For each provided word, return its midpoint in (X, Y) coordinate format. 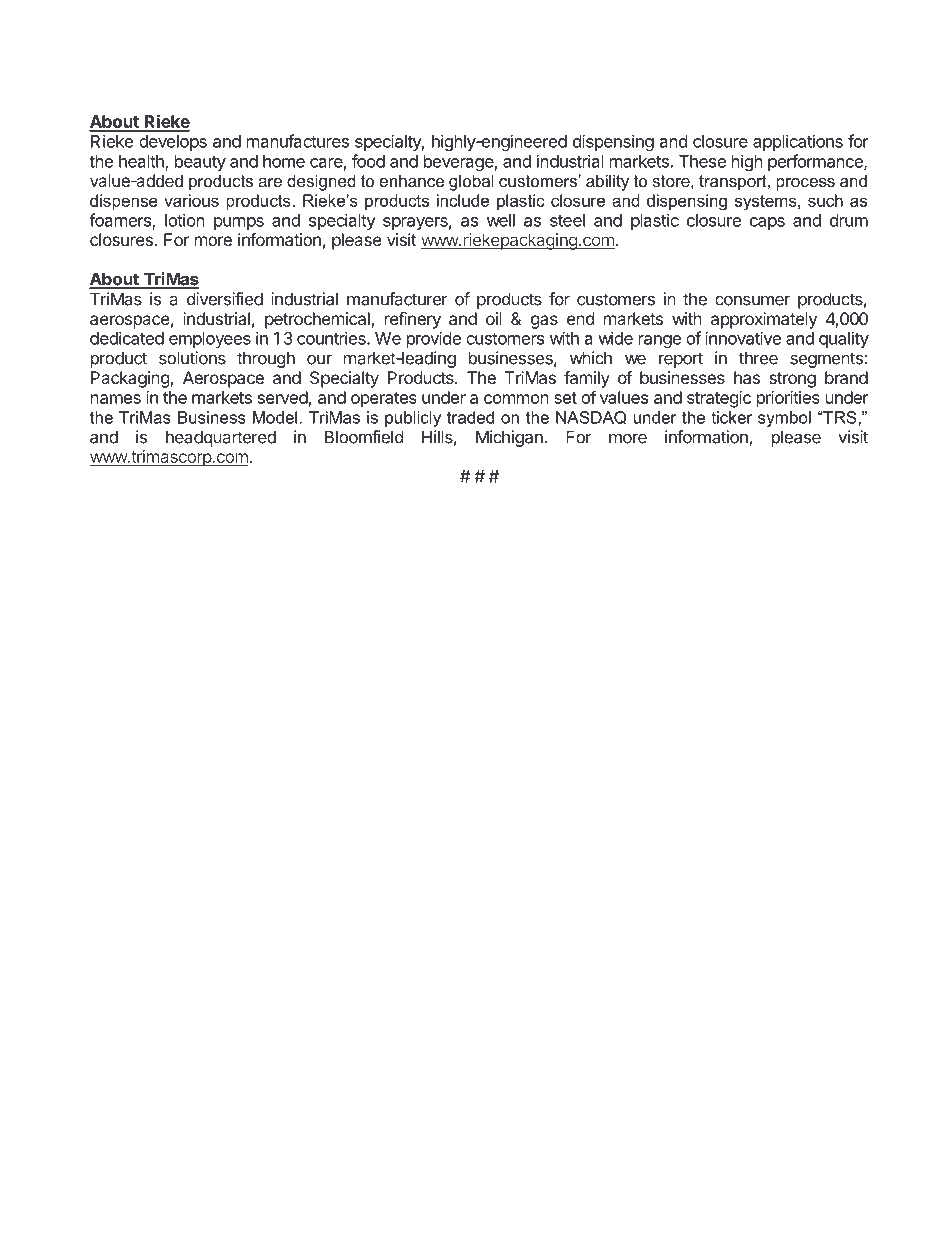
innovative (743, 338)
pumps (239, 223)
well (501, 220)
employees (210, 340)
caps (767, 223)
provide (434, 339)
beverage (459, 163)
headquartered (221, 438)
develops (173, 143)
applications (798, 142)
